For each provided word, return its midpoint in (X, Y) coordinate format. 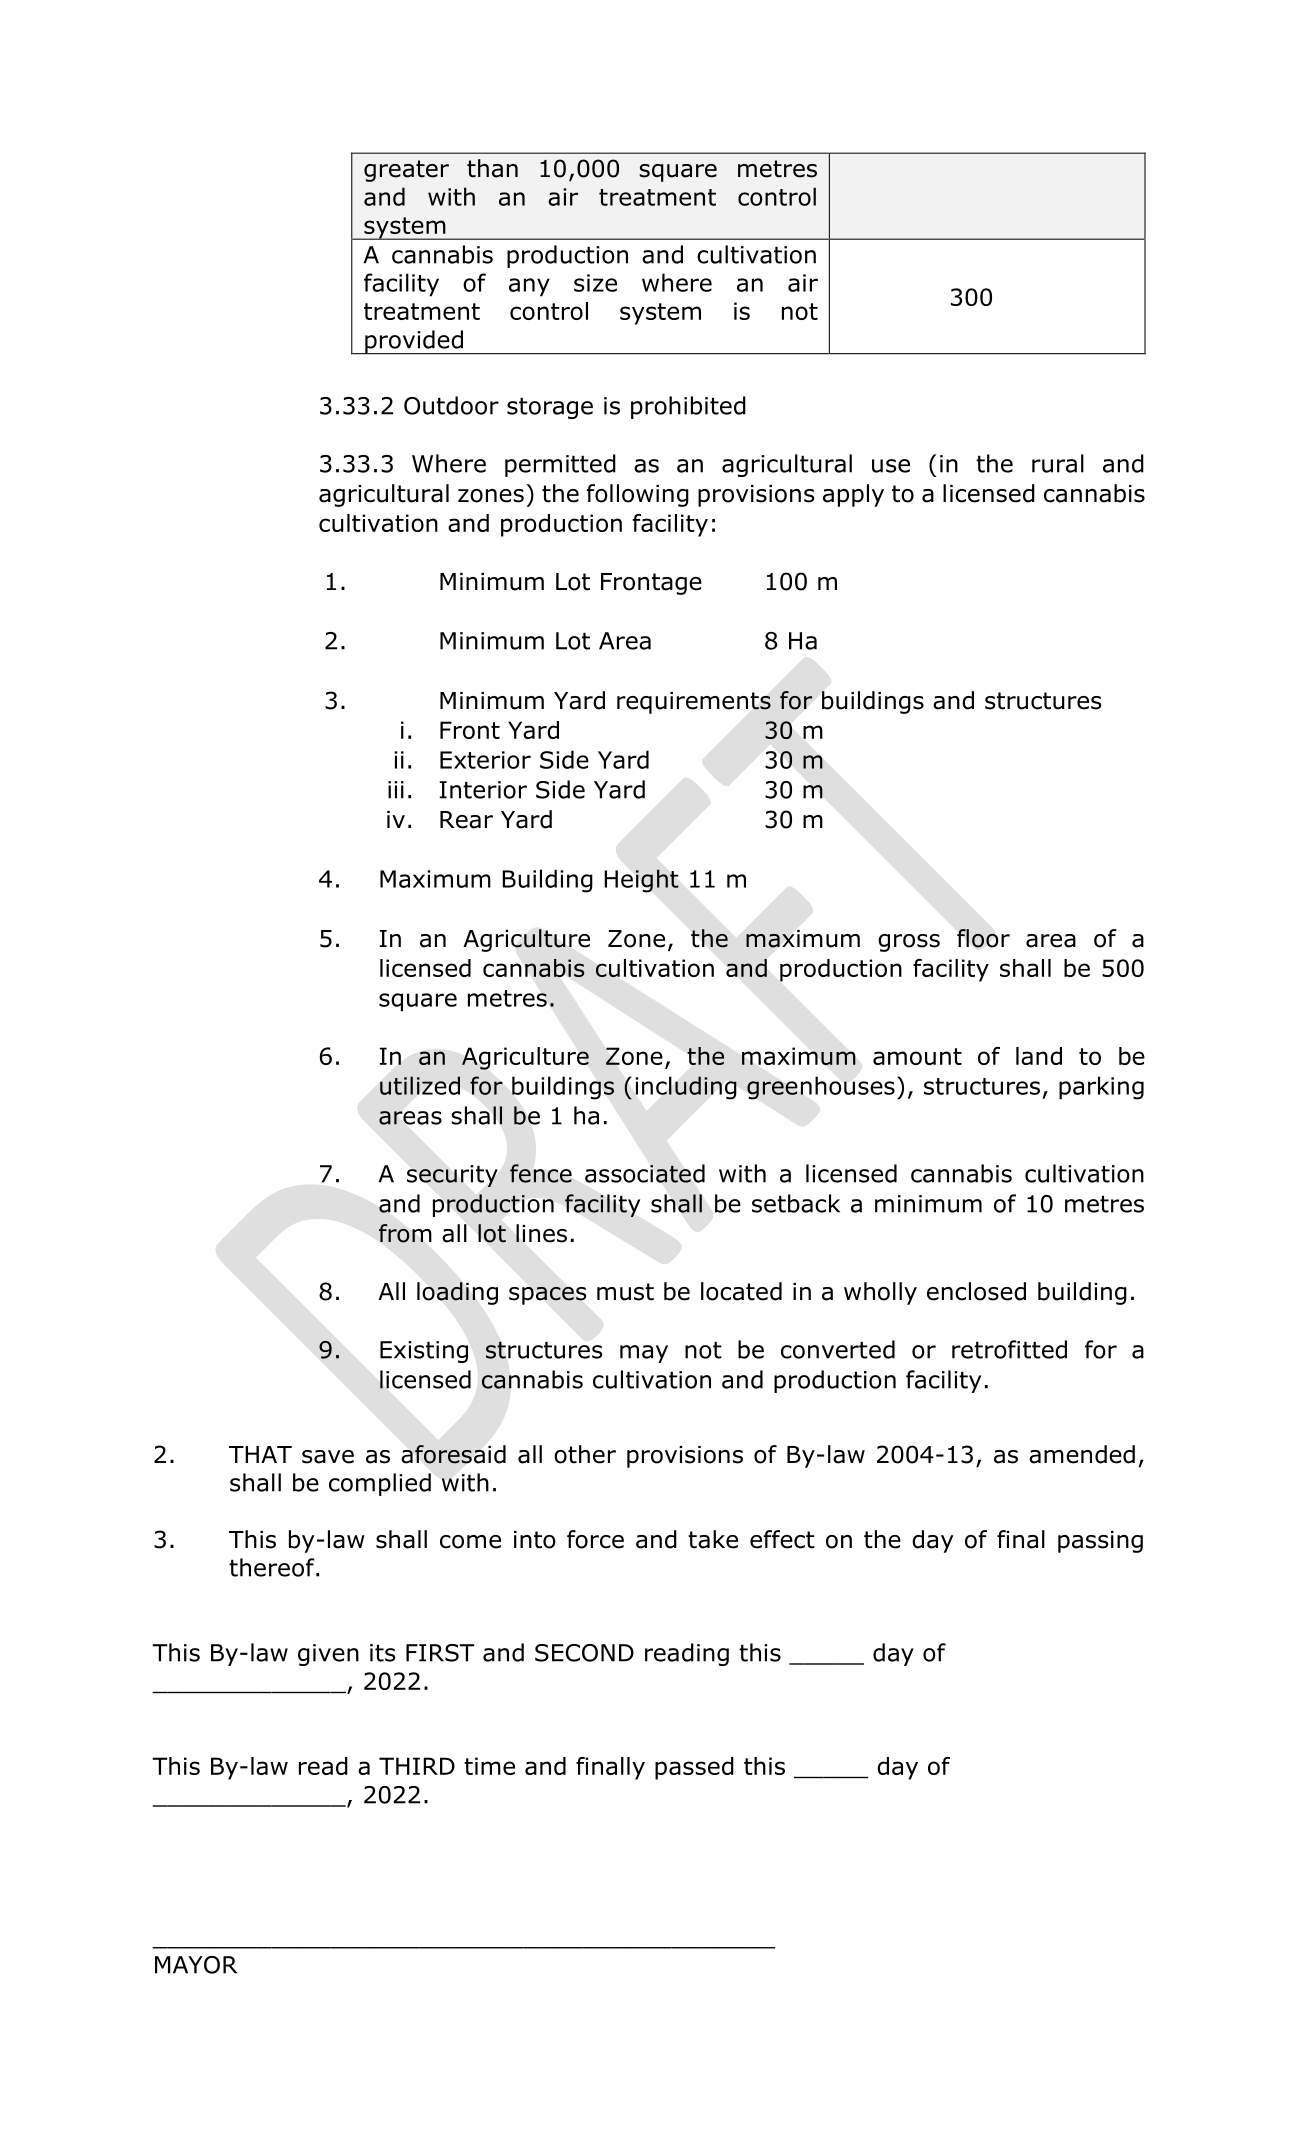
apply (853, 495)
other (585, 1454)
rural (1058, 463)
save (328, 1457)
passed (694, 1768)
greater (406, 171)
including (686, 1087)
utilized (420, 1085)
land (1039, 1056)
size (595, 283)
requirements (694, 703)
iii (396, 790)
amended (1082, 1454)
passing (1100, 1542)
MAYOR (196, 1965)
